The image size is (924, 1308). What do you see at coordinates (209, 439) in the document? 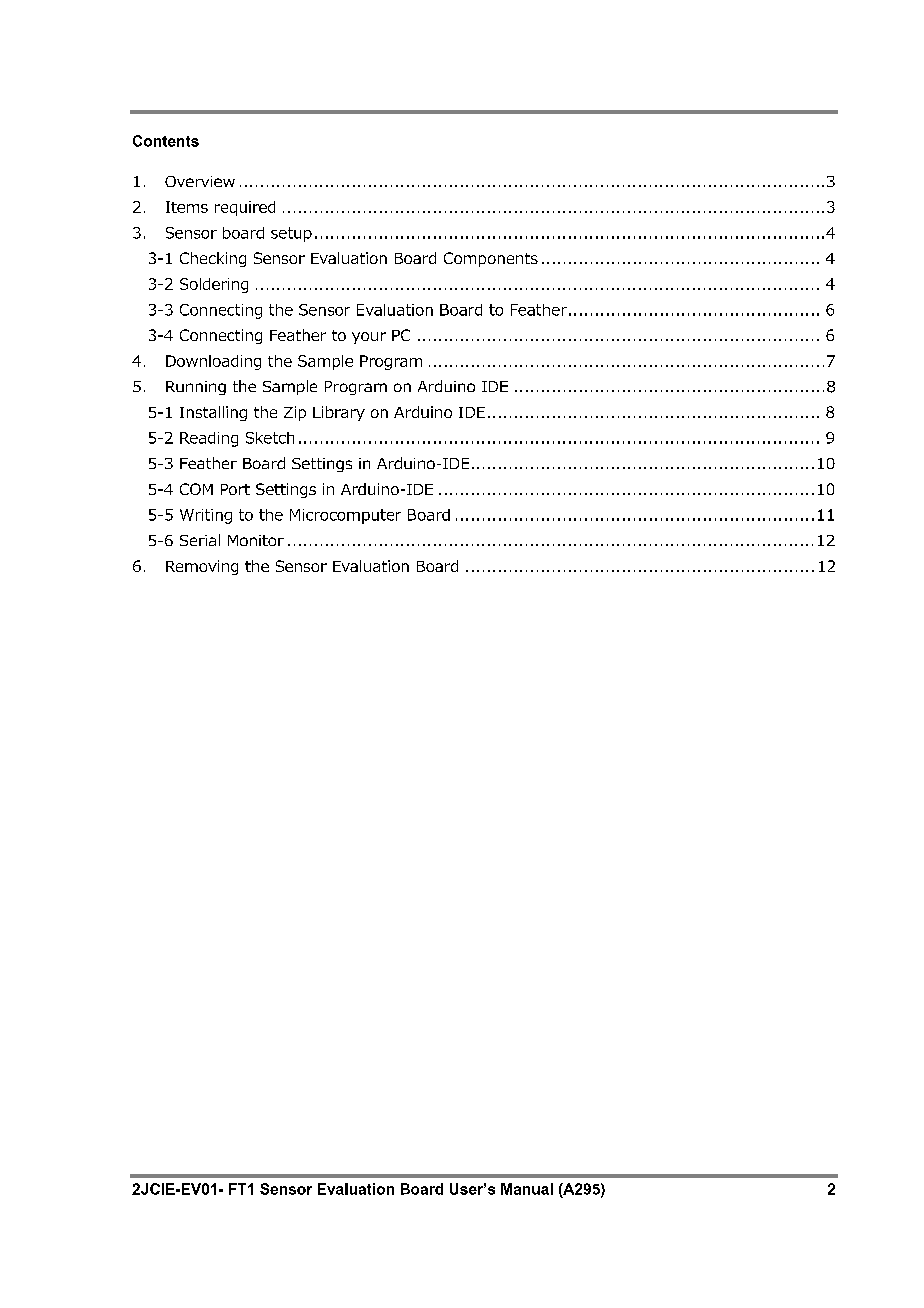
I see `Reading` at bounding box center [209, 439].
